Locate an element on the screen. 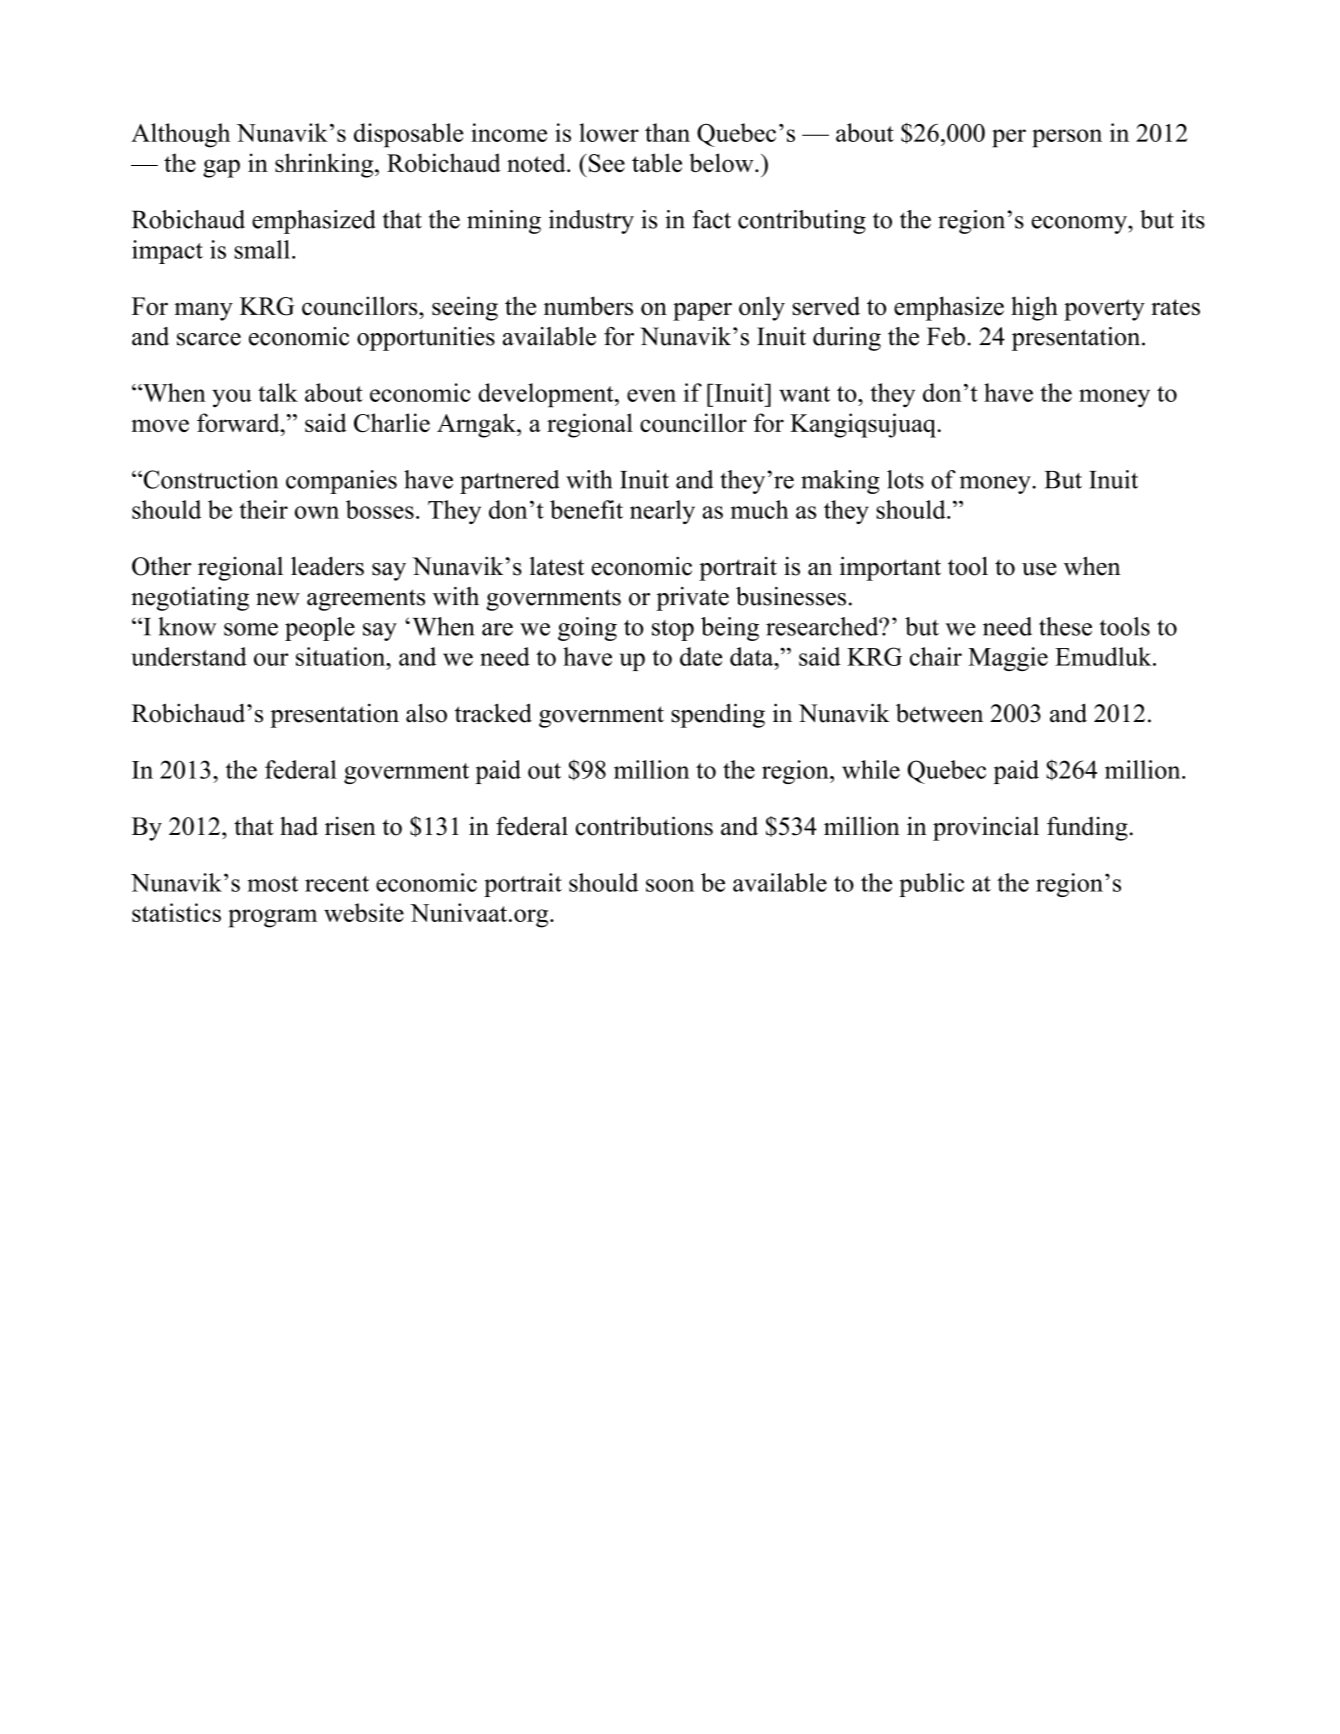 The width and height of the screenshot is (1340, 1734). poverty is located at coordinates (1104, 310).
